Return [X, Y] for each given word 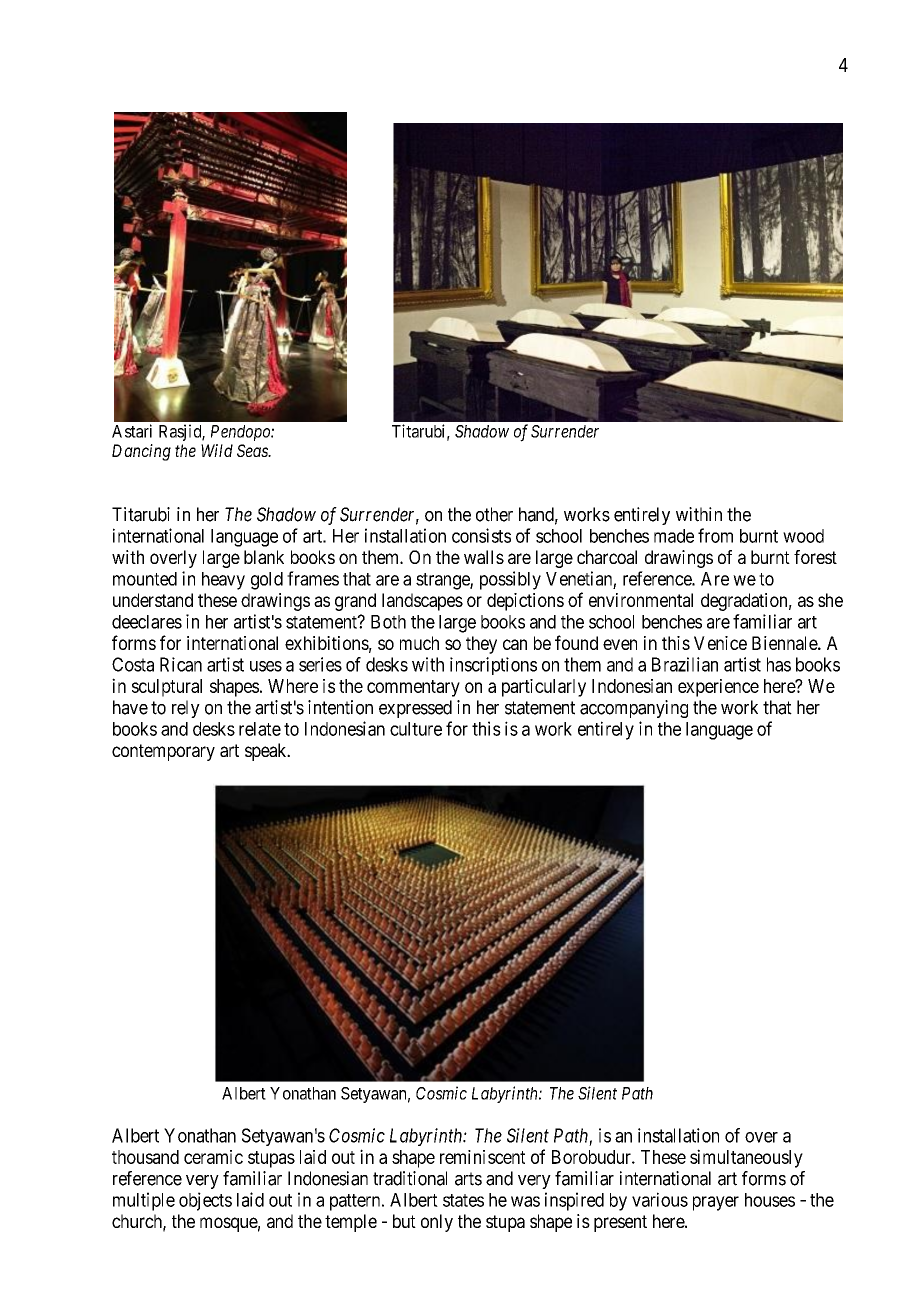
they [481, 645]
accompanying [634, 709]
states [463, 1200]
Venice [720, 643]
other [494, 514]
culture [416, 729]
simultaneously [746, 1158]
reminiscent [482, 1157]
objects [205, 1201]
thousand [145, 1157]
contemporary [163, 752]
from [715, 535]
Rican [181, 664]
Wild [217, 450]
